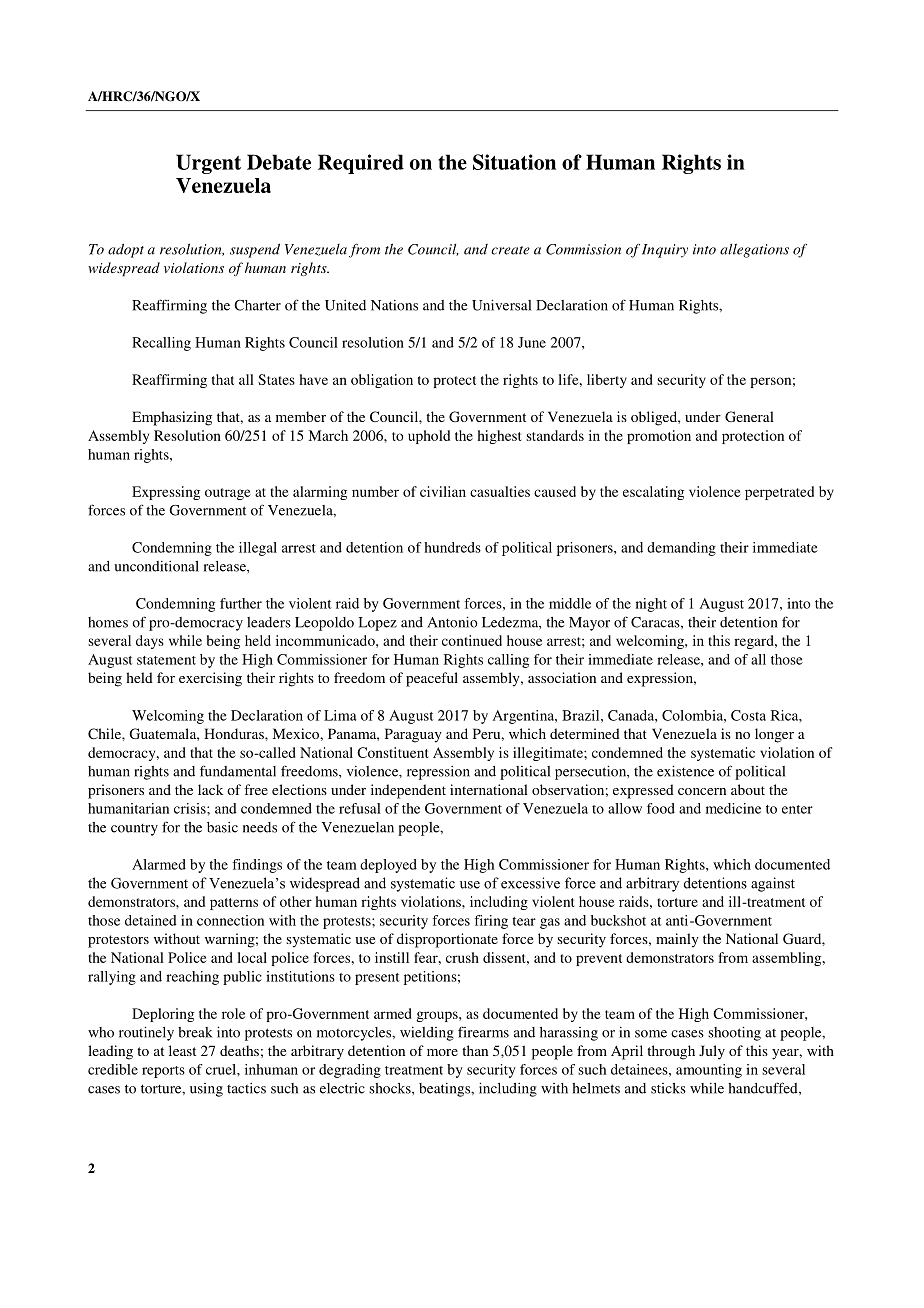 This image has height=1308, width=924. Describe the element at coordinates (442, 1052) in the image. I see `more` at that location.
